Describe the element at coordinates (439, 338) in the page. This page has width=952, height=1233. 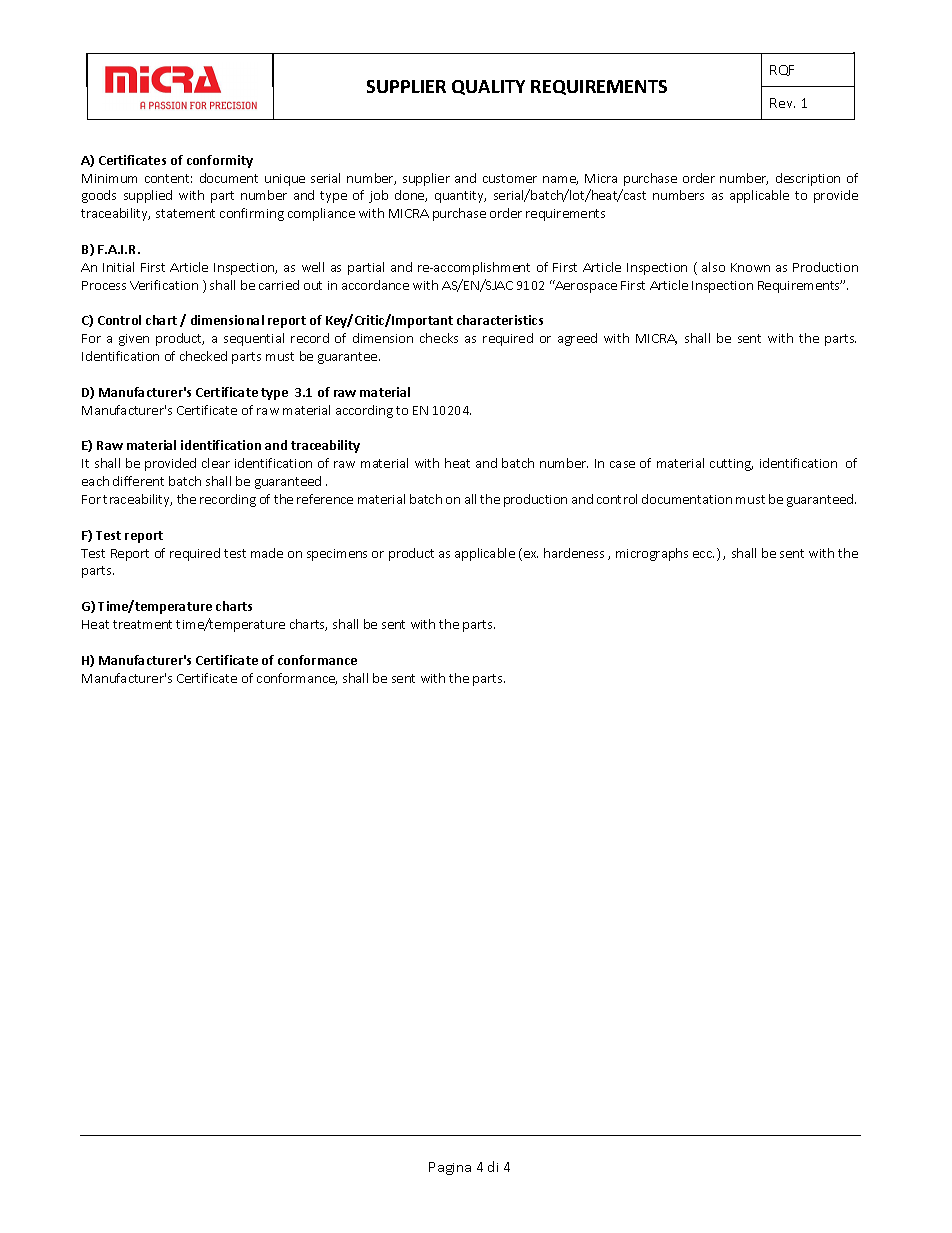
I see `checks` at that location.
